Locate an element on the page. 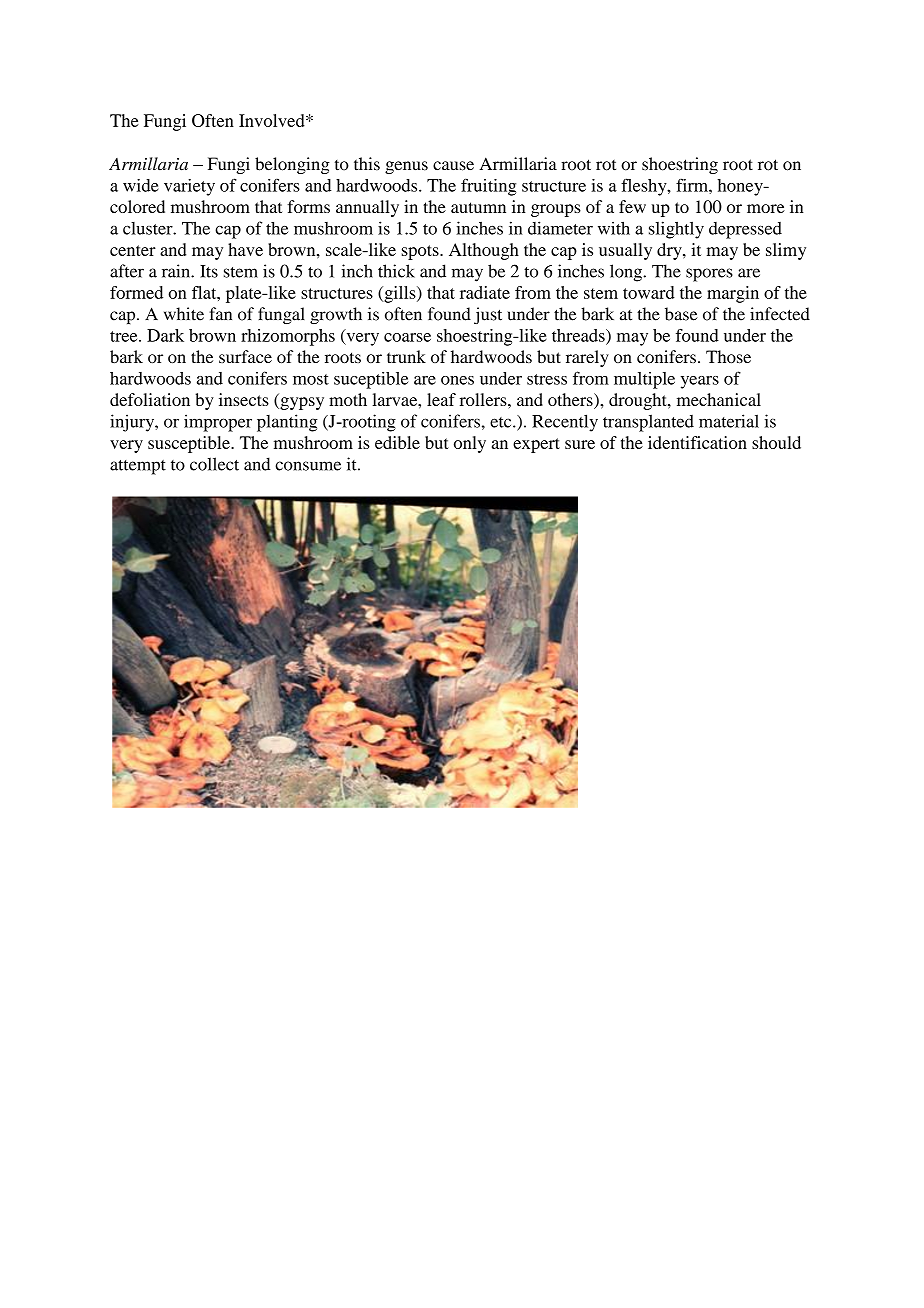 The image size is (924, 1308). identification is located at coordinates (697, 442).
